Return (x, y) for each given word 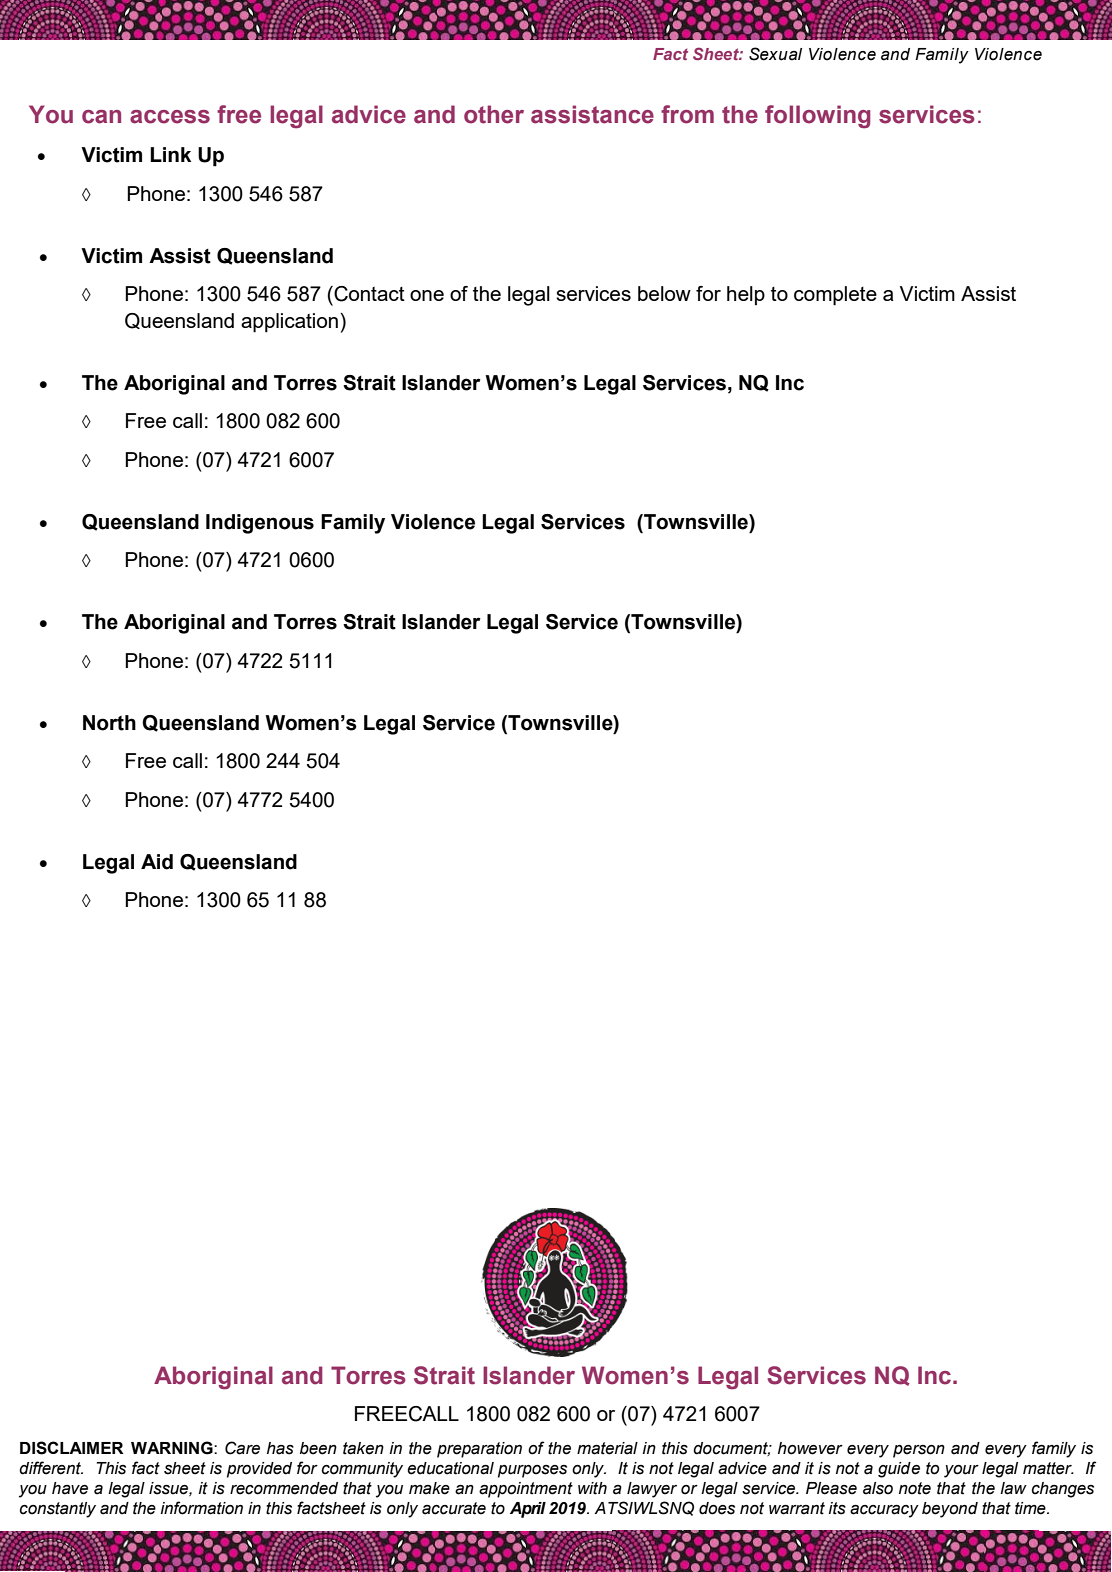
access (170, 117)
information (202, 1508)
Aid (157, 862)
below (664, 293)
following (817, 117)
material (607, 1448)
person (919, 1451)
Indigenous (260, 524)
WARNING (173, 1448)
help (746, 295)
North (109, 723)
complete (835, 296)
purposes (532, 1471)
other (494, 114)
